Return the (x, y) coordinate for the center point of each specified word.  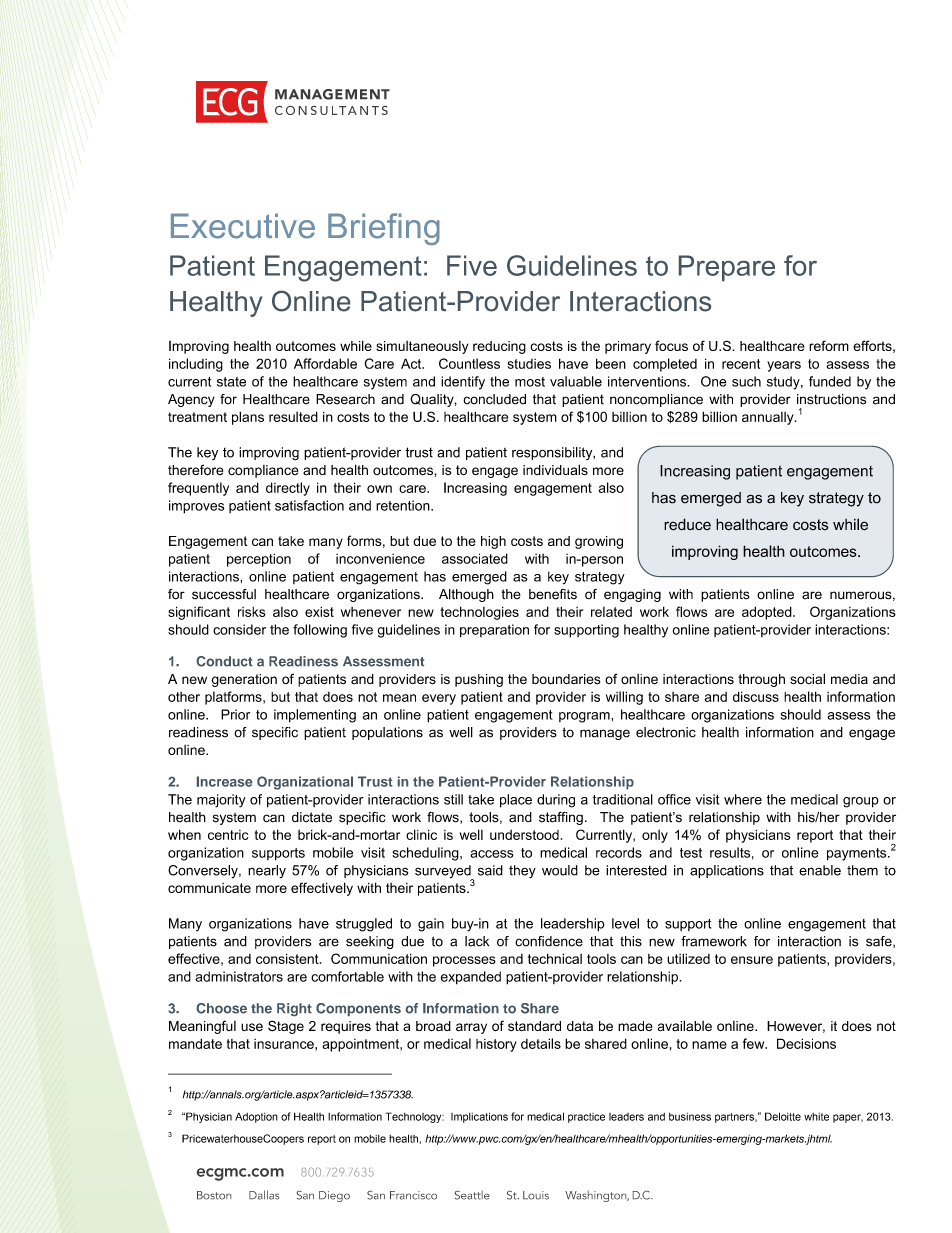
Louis (536, 1195)
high (493, 542)
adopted (768, 613)
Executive (243, 226)
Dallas (264, 1195)
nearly (267, 871)
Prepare (727, 268)
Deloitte (783, 1116)
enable (820, 870)
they (522, 871)
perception (259, 560)
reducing (499, 347)
